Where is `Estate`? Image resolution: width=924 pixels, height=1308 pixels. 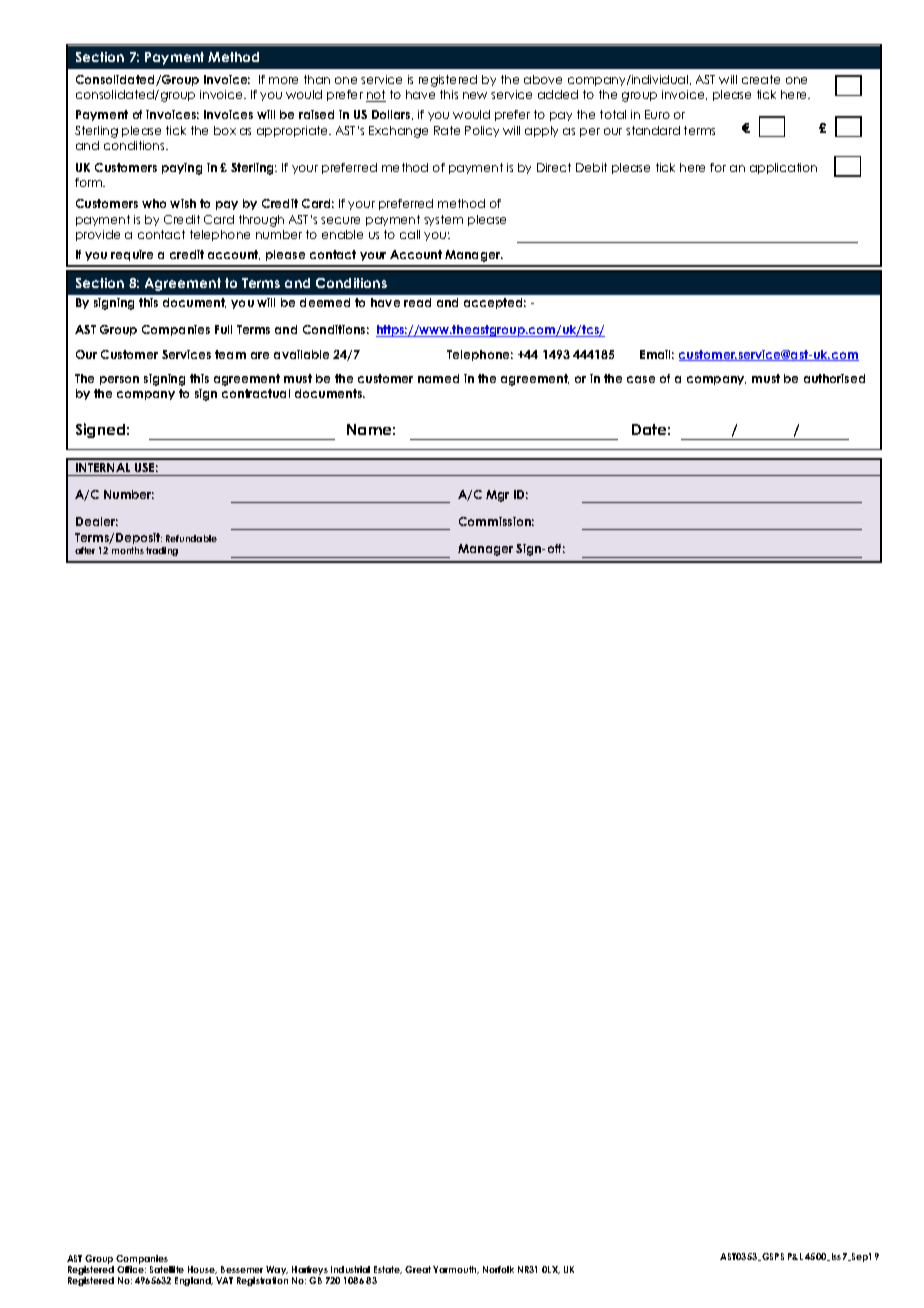
Estate is located at coordinates (388, 1270).
